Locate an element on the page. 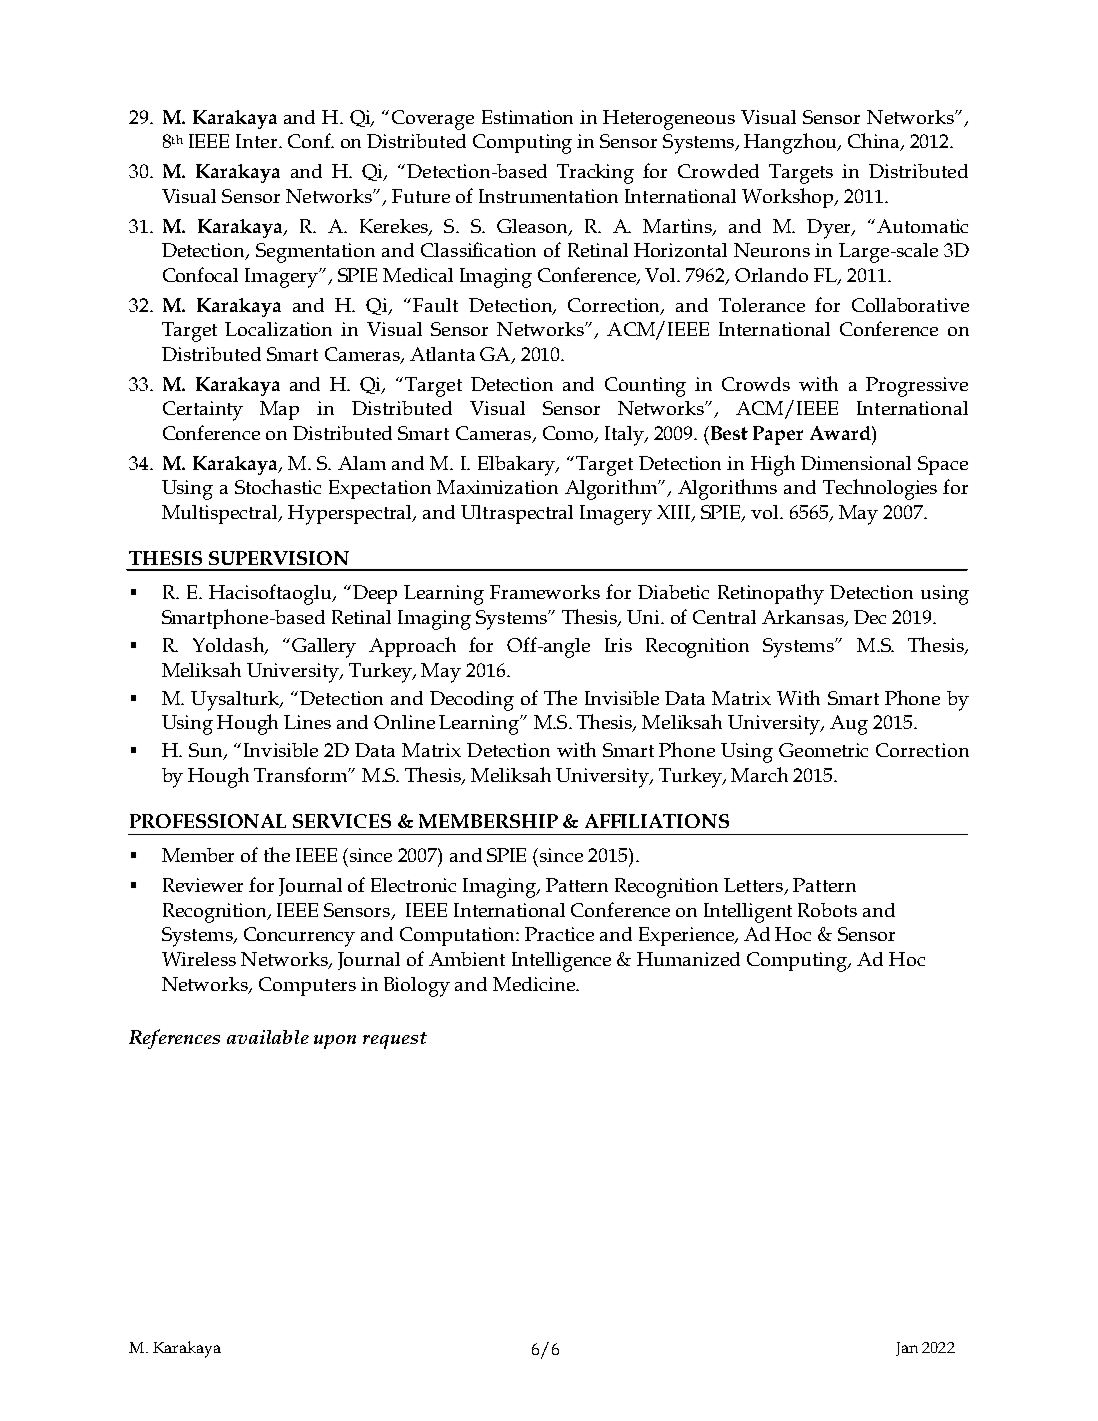 The width and height of the image is (1098, 1421). Lines is located at coordinates (307, 722).
